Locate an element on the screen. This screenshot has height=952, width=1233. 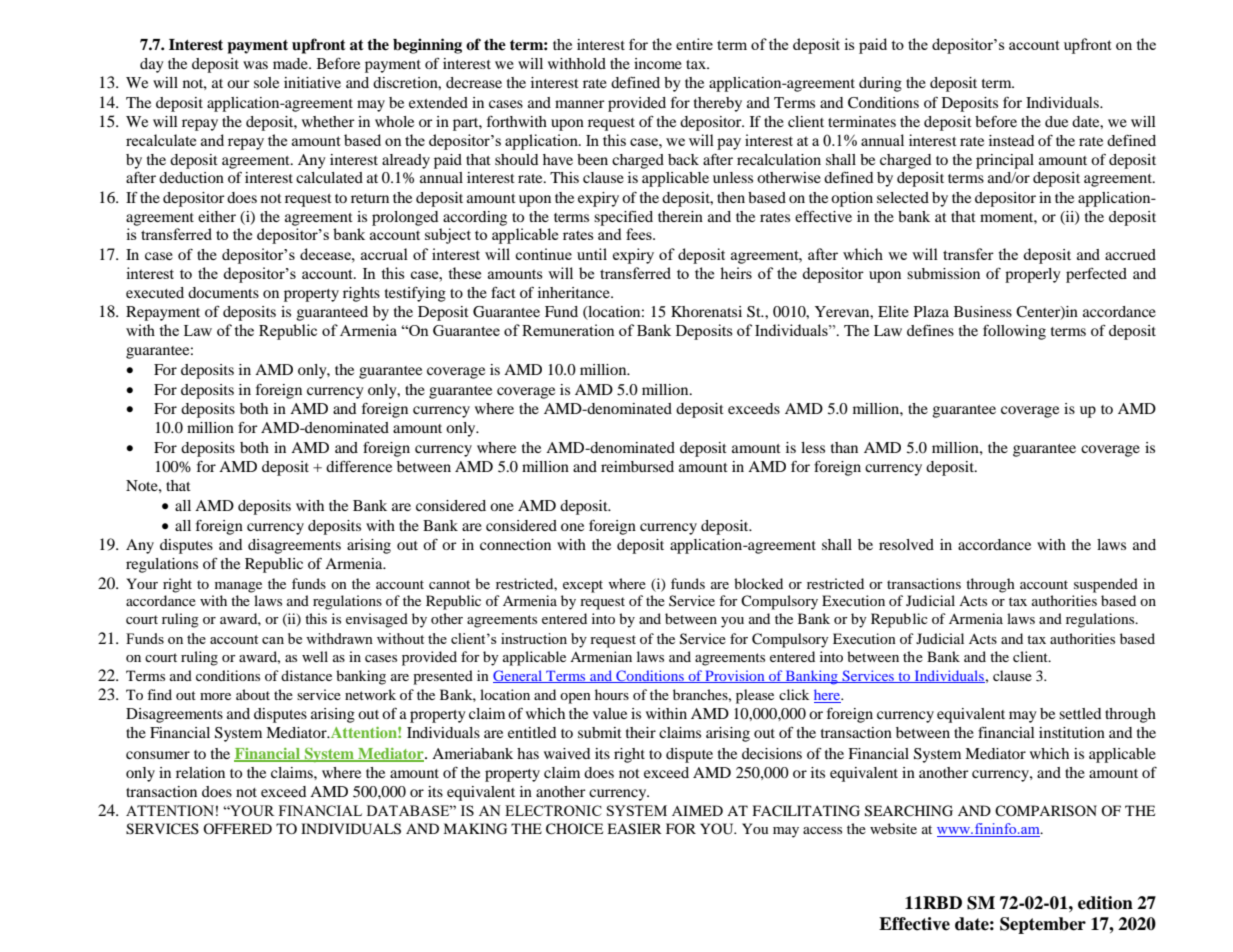
EASIER is located at coordinates (634, 829).
